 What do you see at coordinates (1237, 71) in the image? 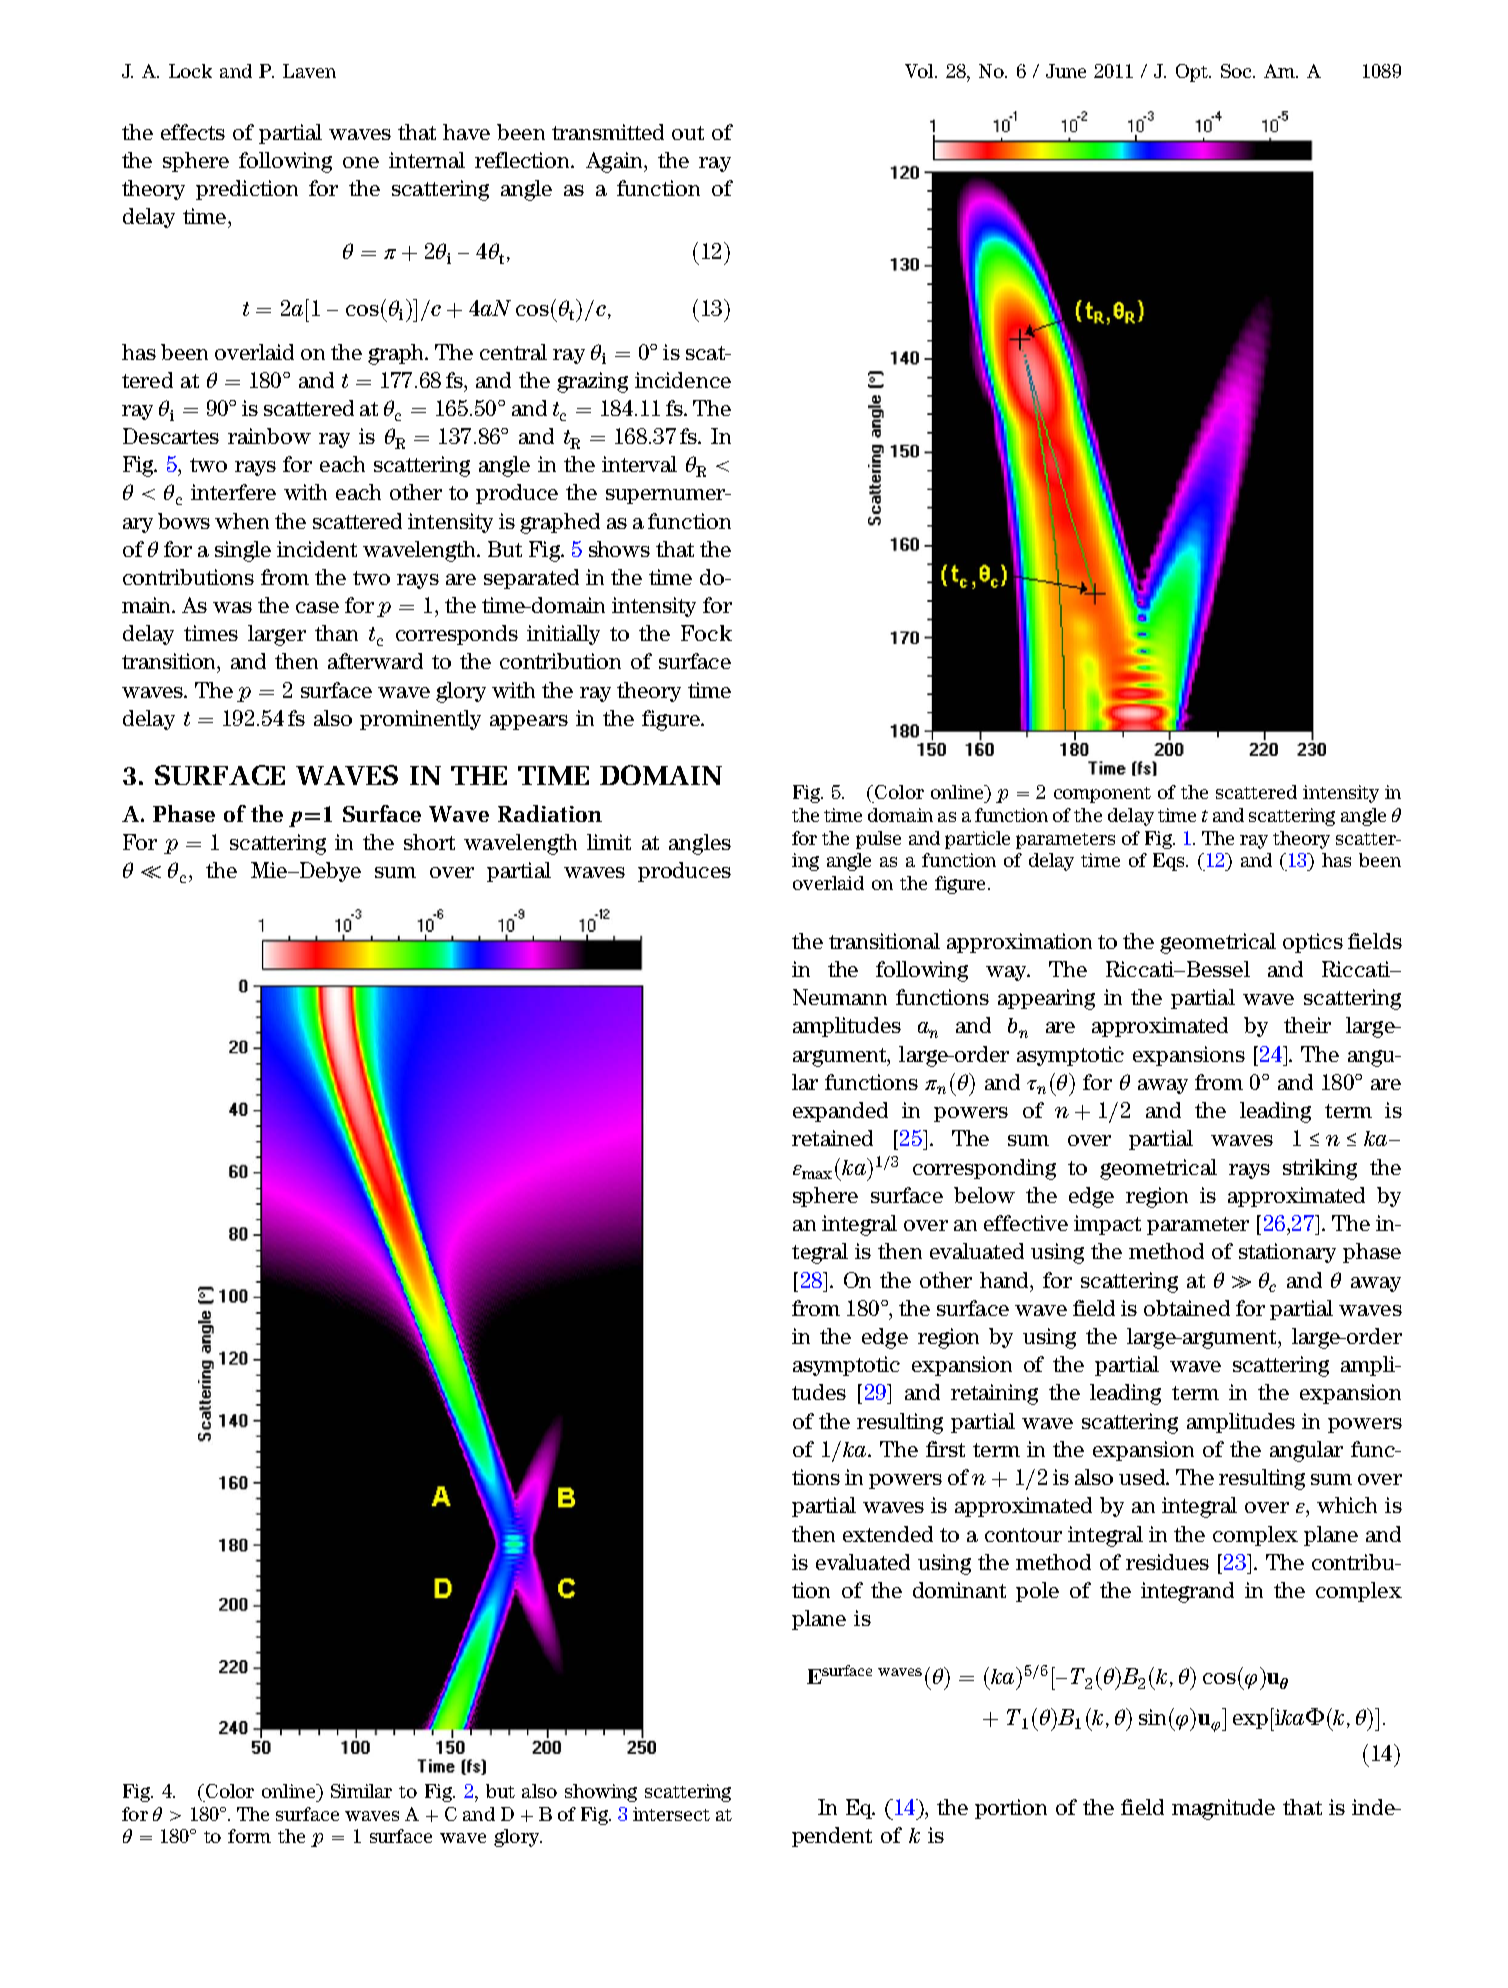
I see `Soc` at bounding box center [1237, 71].
